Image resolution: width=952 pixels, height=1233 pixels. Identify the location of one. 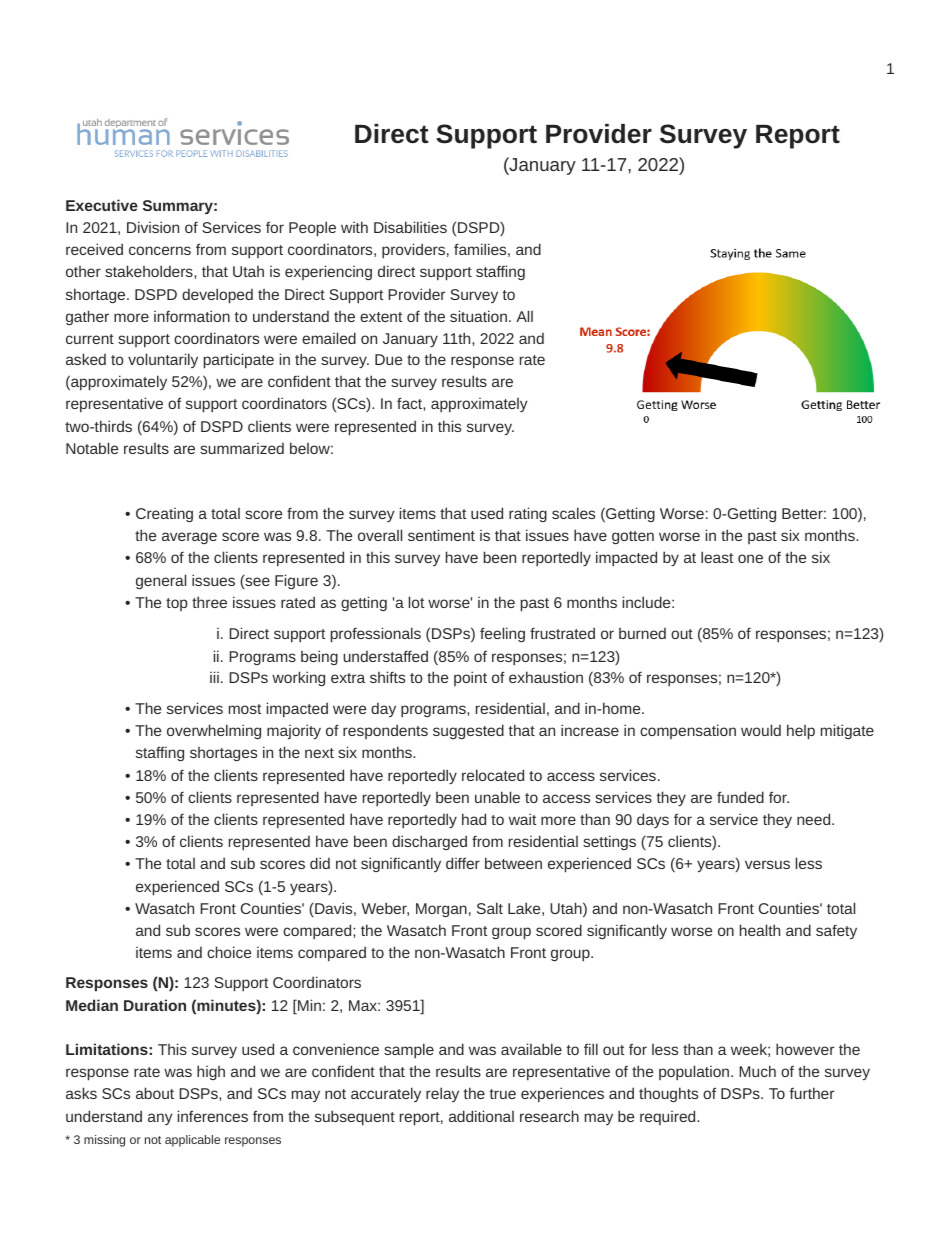
(750, 558).
